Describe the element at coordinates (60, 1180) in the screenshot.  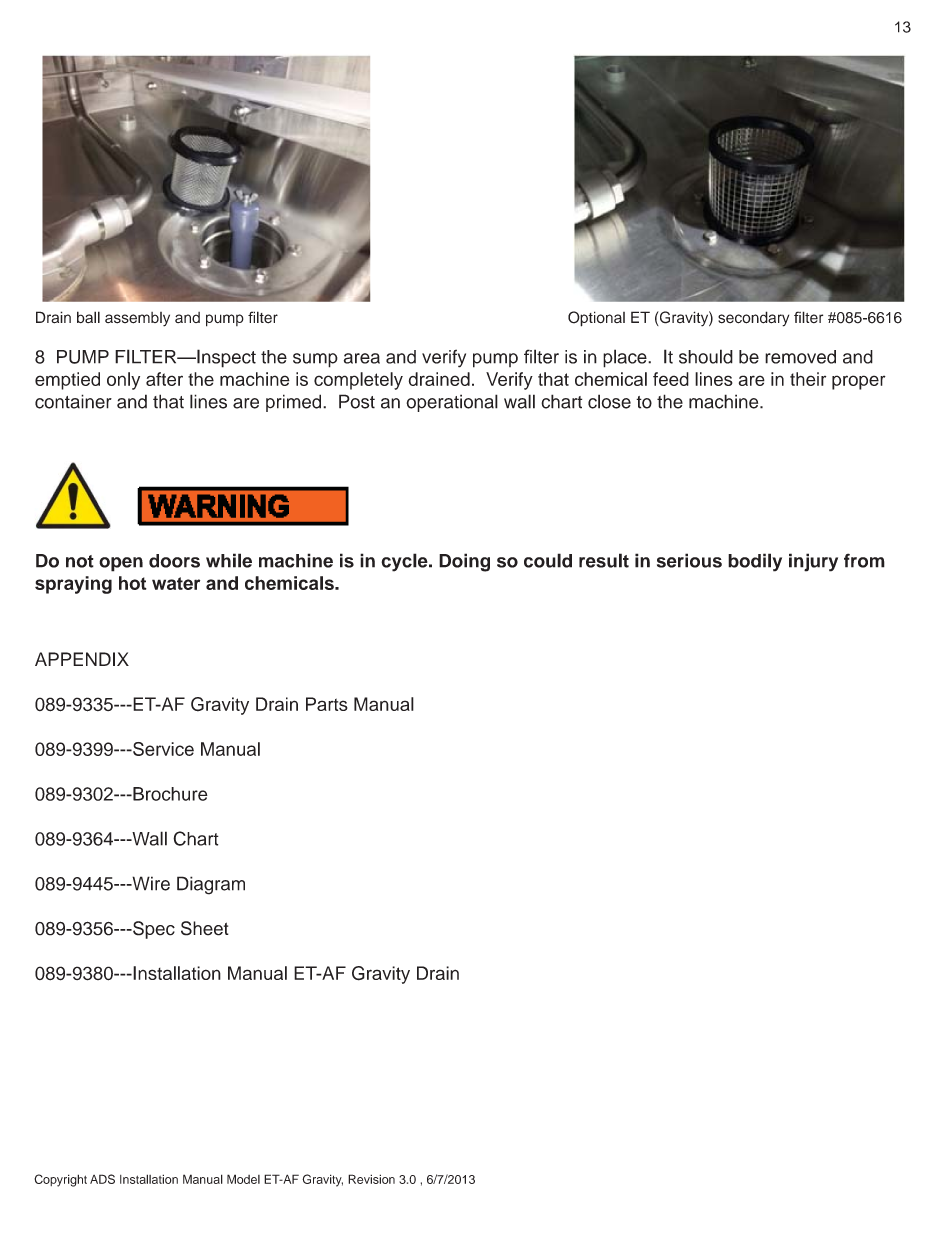
I see `Copyright` at that location.
